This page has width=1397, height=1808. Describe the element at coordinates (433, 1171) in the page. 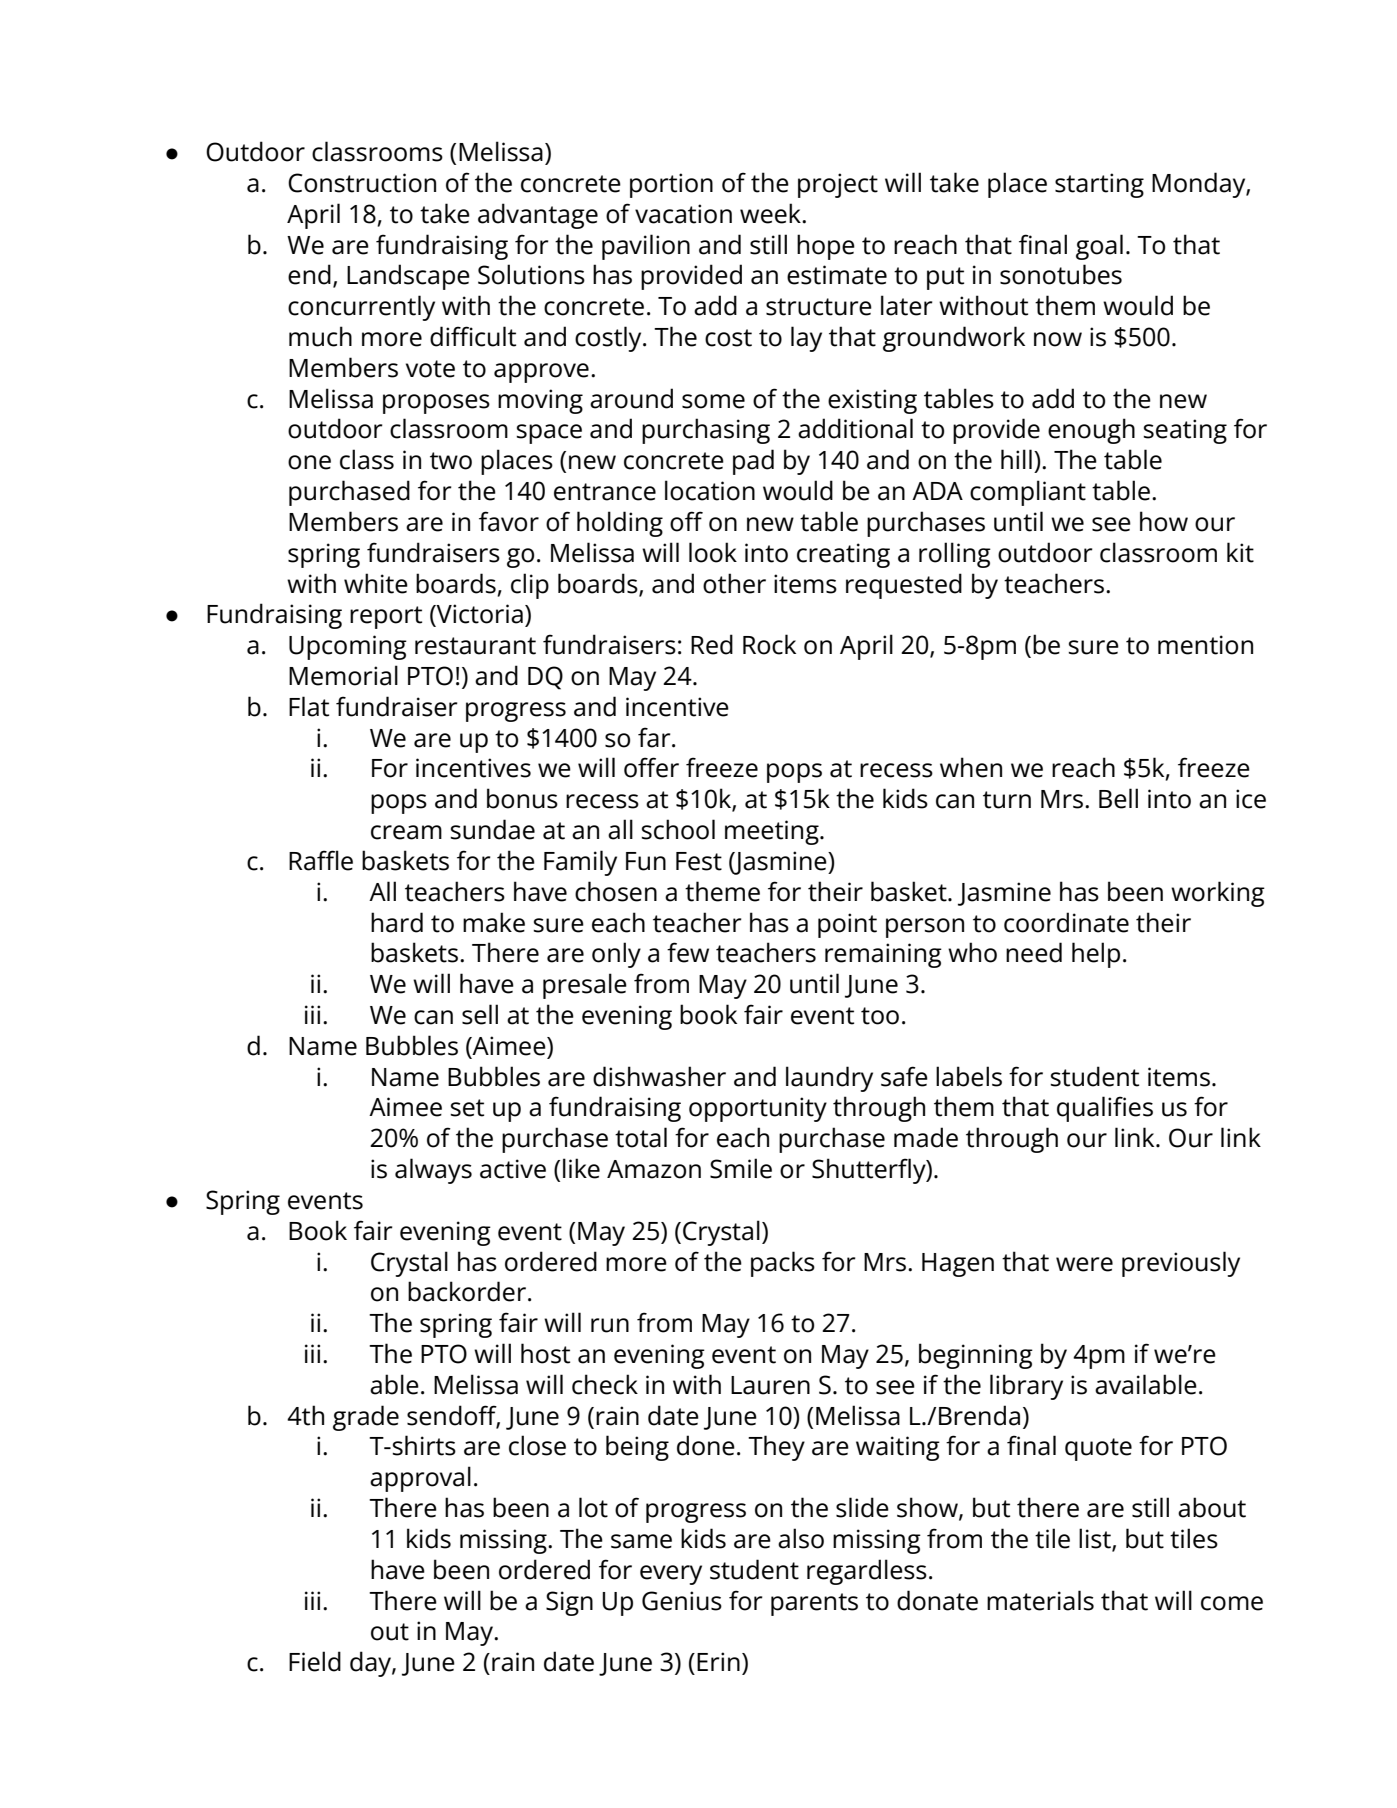

I see `always` at that location.
